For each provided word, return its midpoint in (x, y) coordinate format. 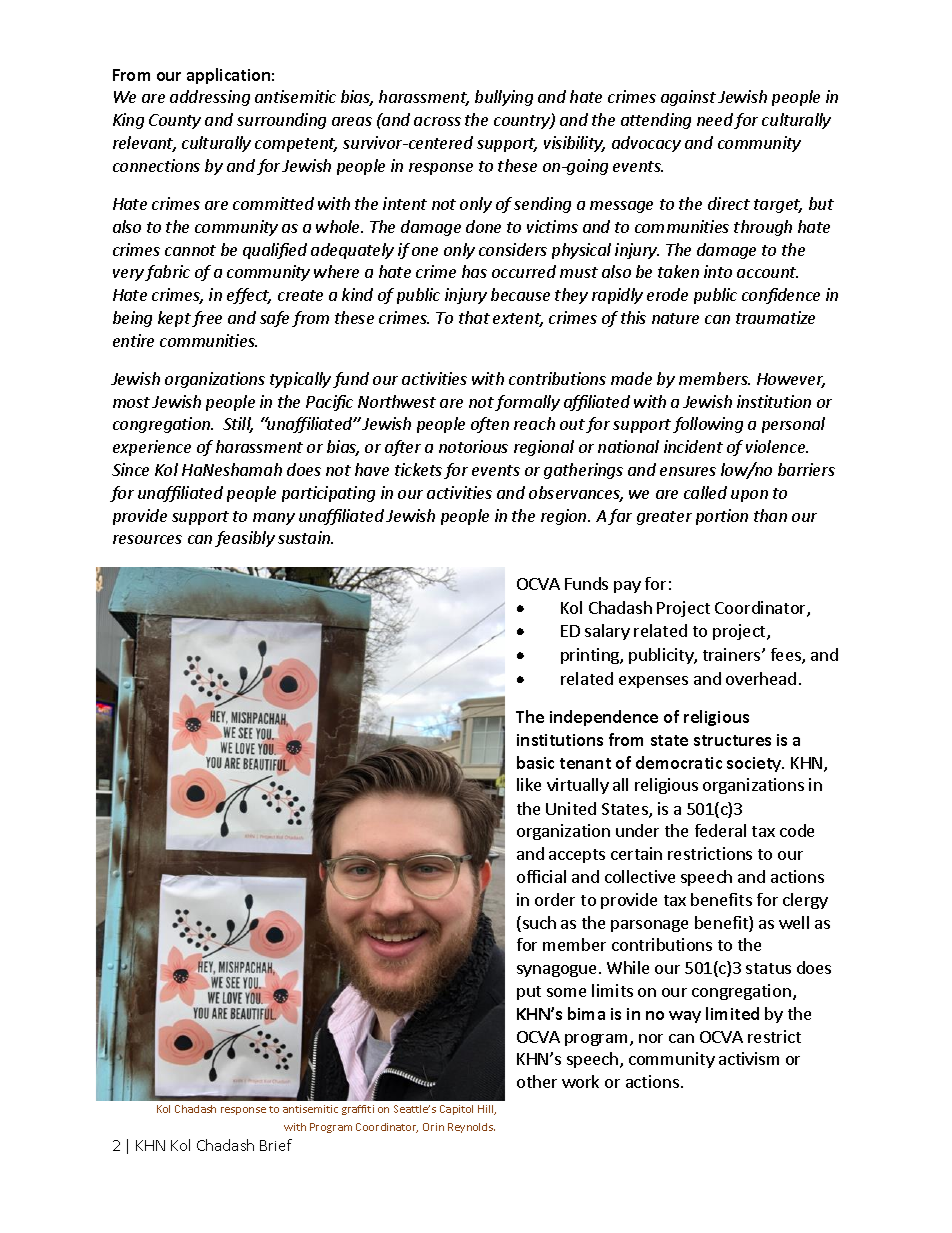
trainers (733, 654)
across (437, 121)
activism (749, 1058)
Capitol (456, 1110)
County (175, 121)
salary (607, 632)
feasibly (245, 539)
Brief (276, 1145)
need (716, 121)
